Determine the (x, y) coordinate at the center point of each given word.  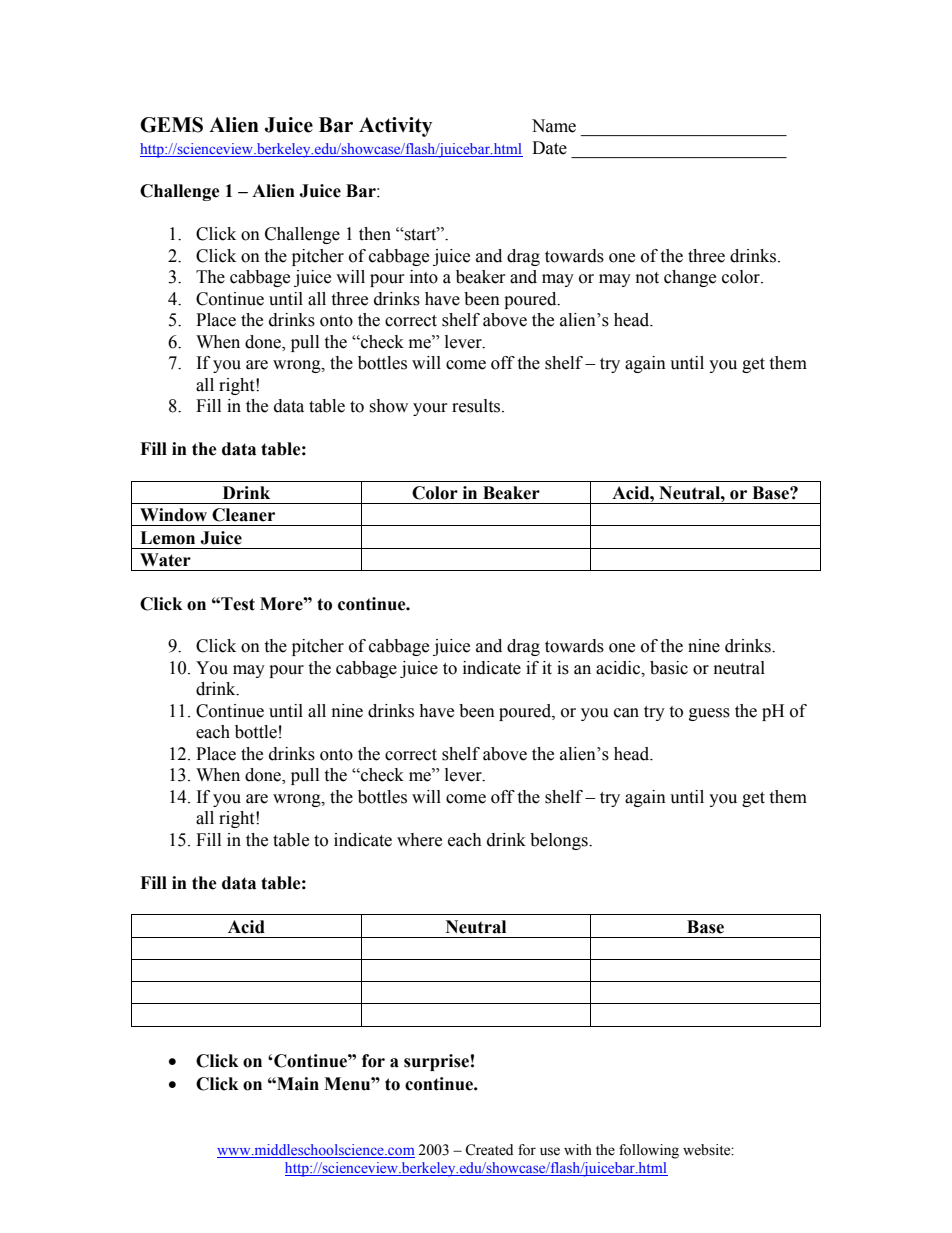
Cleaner (243, 515)
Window (173, 515)
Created (489, 1150)
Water (165, 560)
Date (549, 148)
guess (709, 714)
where (419, 840)
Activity (395, 127)
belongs (560, 841)
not (647, 278)
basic (669, 668)
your (430, 409)
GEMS (171, 125)
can (626, 713)
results (477, 406)
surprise (436, 1062)
